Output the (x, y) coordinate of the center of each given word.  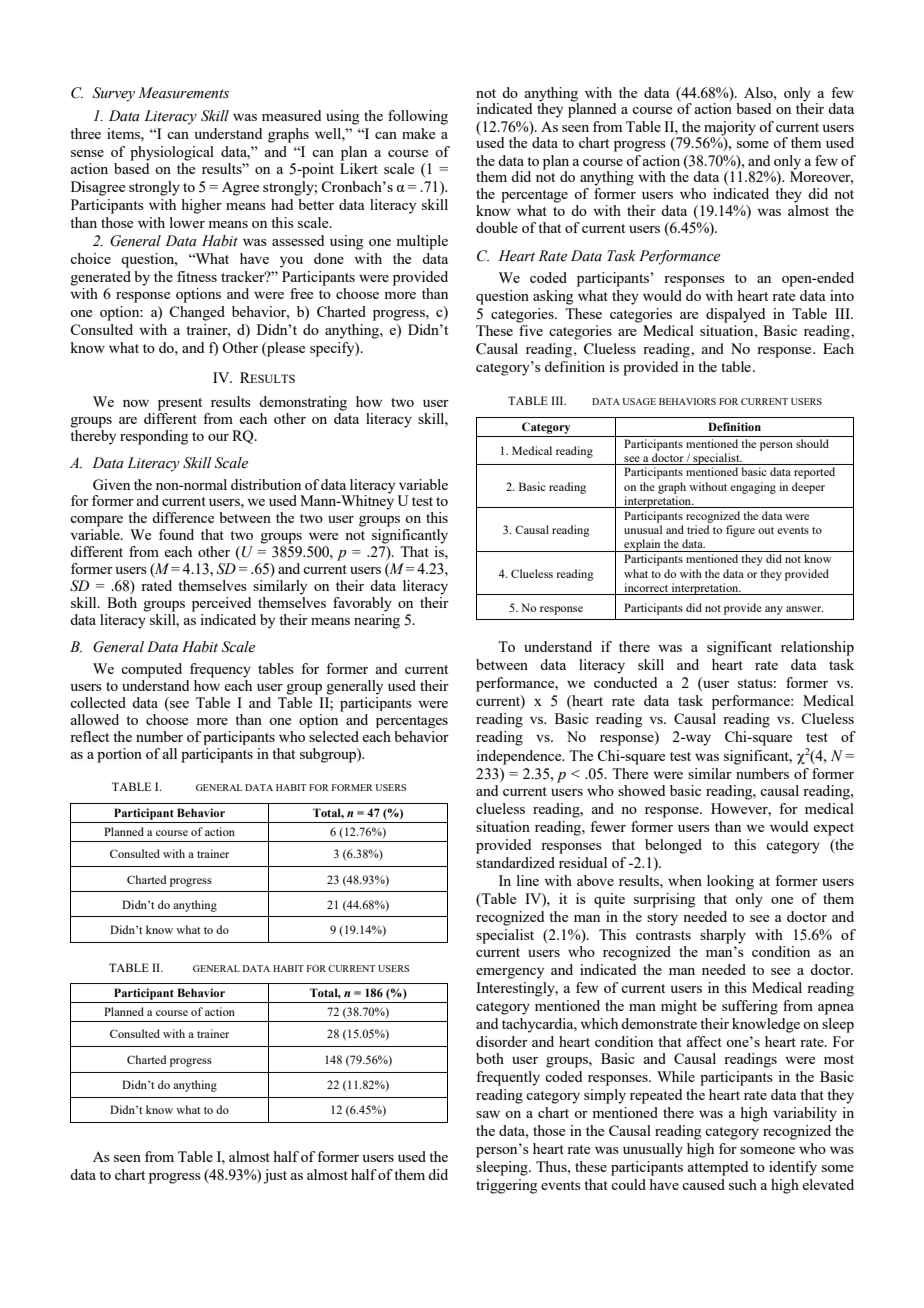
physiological (172, 153)
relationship (817, 648)
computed (151, 670)
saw (488, 1114)
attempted (718, 1168)
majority (730, 128)
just (275, 1176)
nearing (377, 621)
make (418, 133)
